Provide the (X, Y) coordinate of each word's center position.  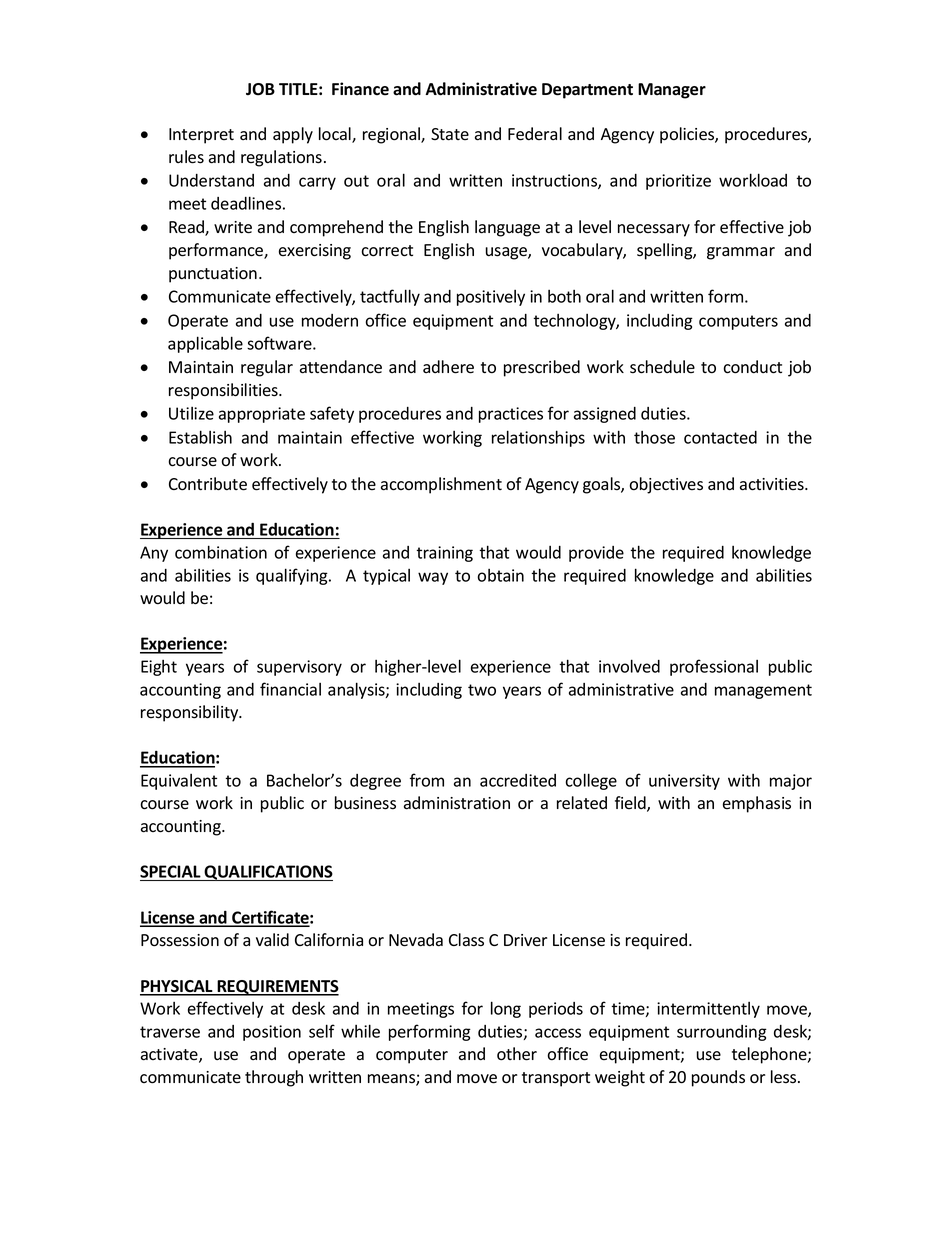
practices (511, 415)
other (517, 1054)
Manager (672, 91)
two (482, 690)
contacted (720, 437)
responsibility (191, 713)
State (450, 134)
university (684, 782)
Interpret (201, 136)
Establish (200, 437)
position (272, 1033)
